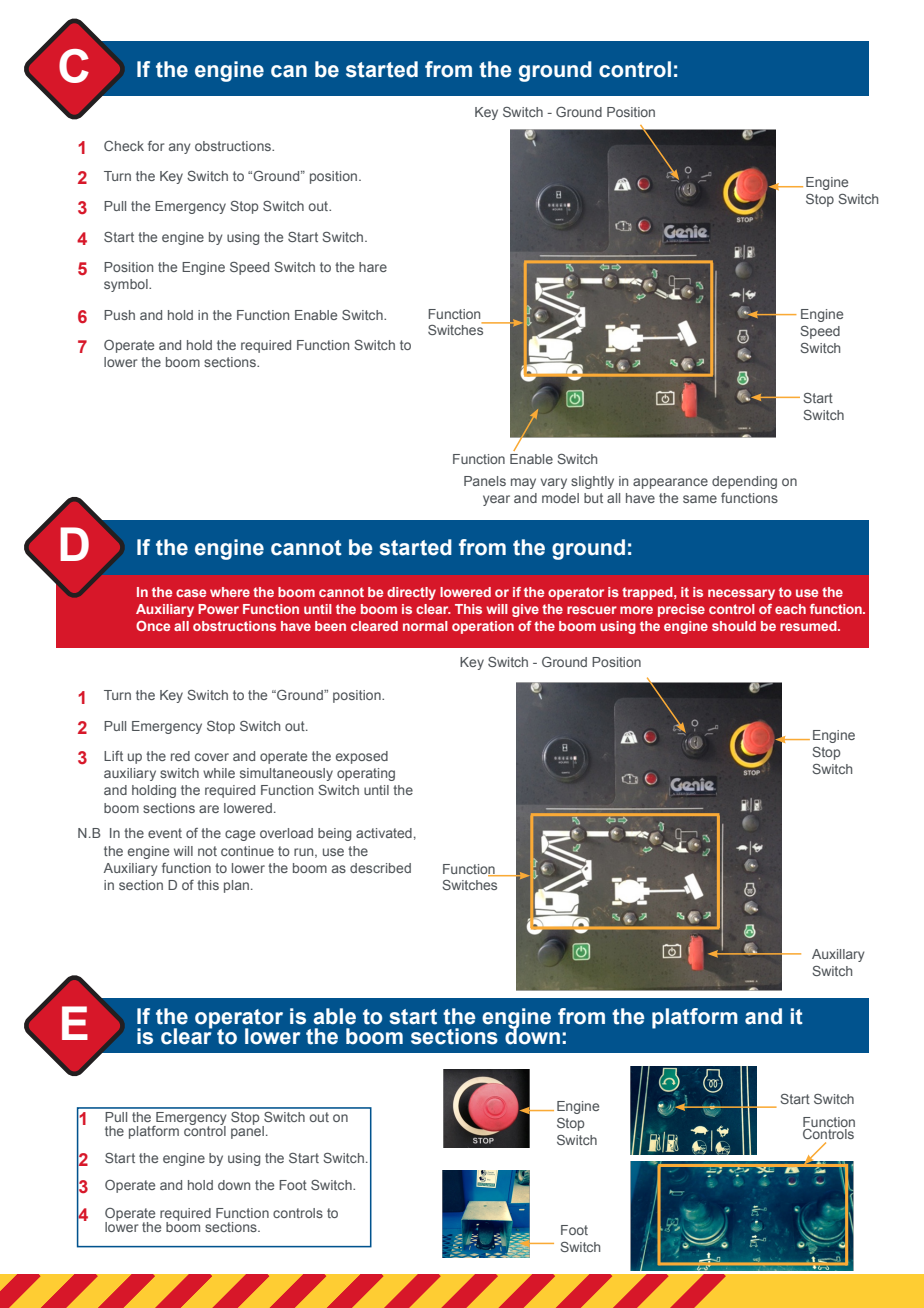 This document has width=924, height=1308. Describe the element at coordinates (838, 955) in the document. I see `Auxillary` at that location.
